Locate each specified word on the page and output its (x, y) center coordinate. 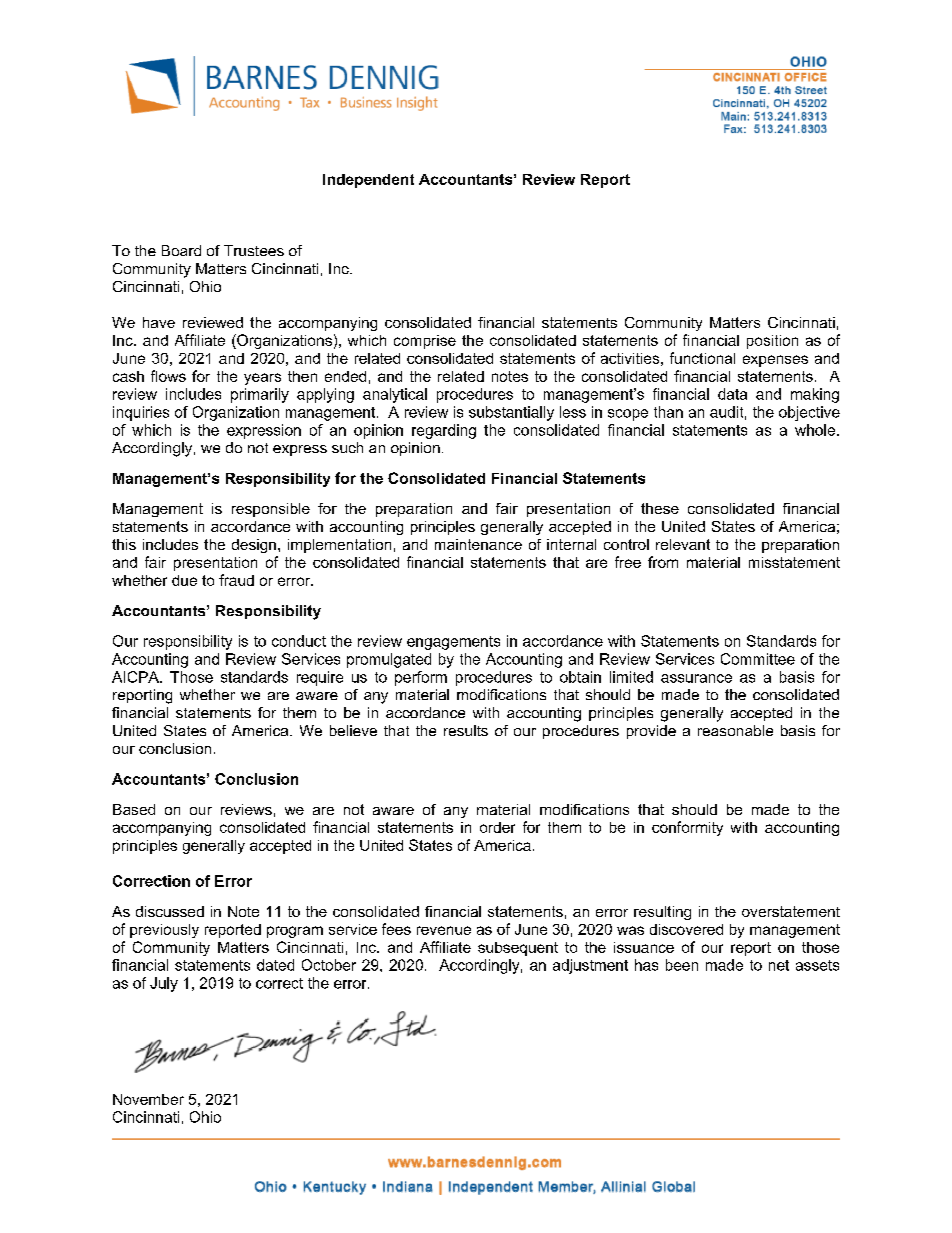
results (466, 730)
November (148, 1099)
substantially (511, 413)
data (732, 394)
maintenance (478, 544)
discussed (170, 911)
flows (168, 376)
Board (181, 250)
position (772, 342)
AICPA (136, 677)
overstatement (791, 911)
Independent (368, 181)
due (184, 580)
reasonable (735, 730)
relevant (683, 544)
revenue (444, 930)
